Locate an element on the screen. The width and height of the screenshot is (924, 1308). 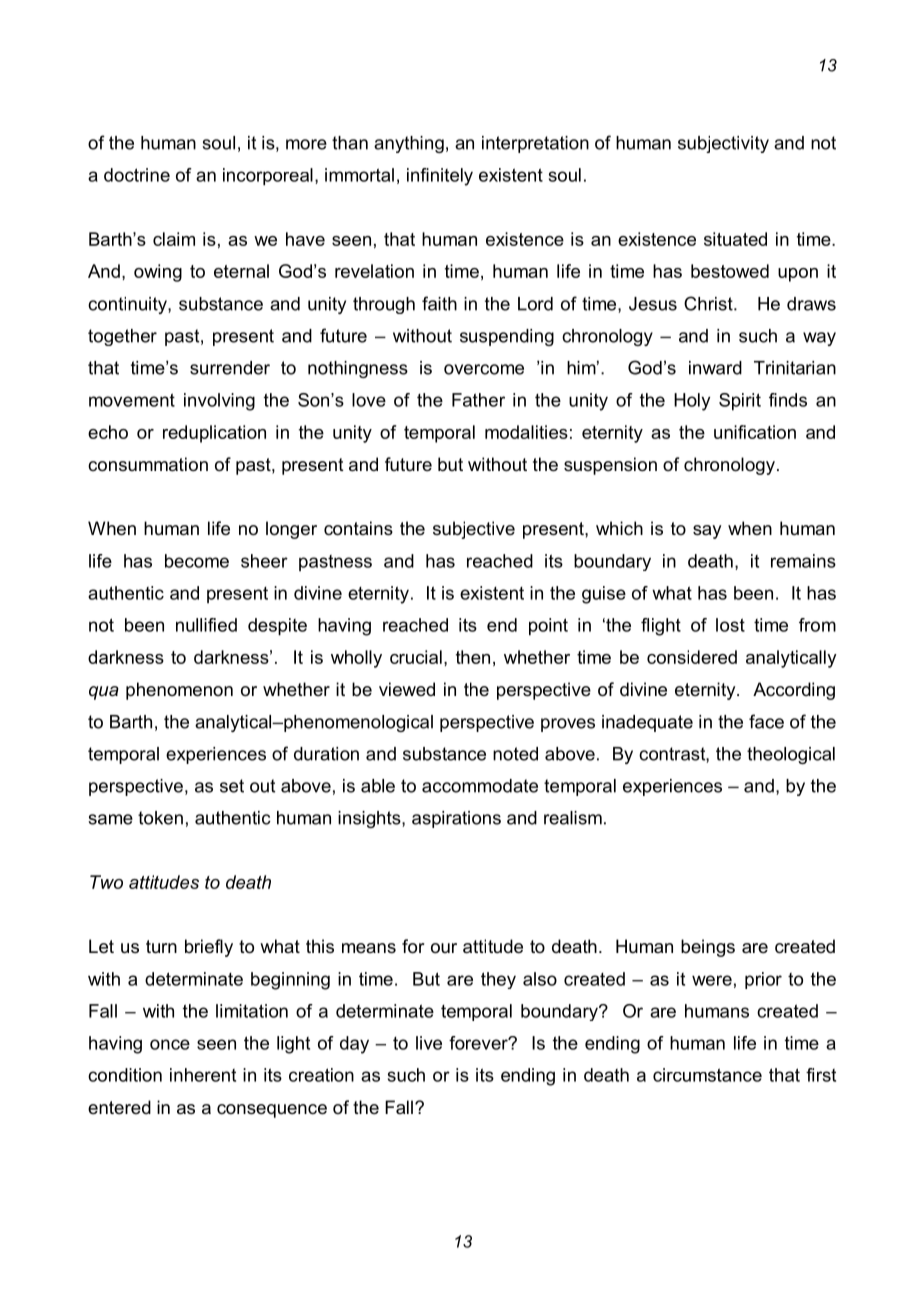
beings is located at coordinates (708, 948).
